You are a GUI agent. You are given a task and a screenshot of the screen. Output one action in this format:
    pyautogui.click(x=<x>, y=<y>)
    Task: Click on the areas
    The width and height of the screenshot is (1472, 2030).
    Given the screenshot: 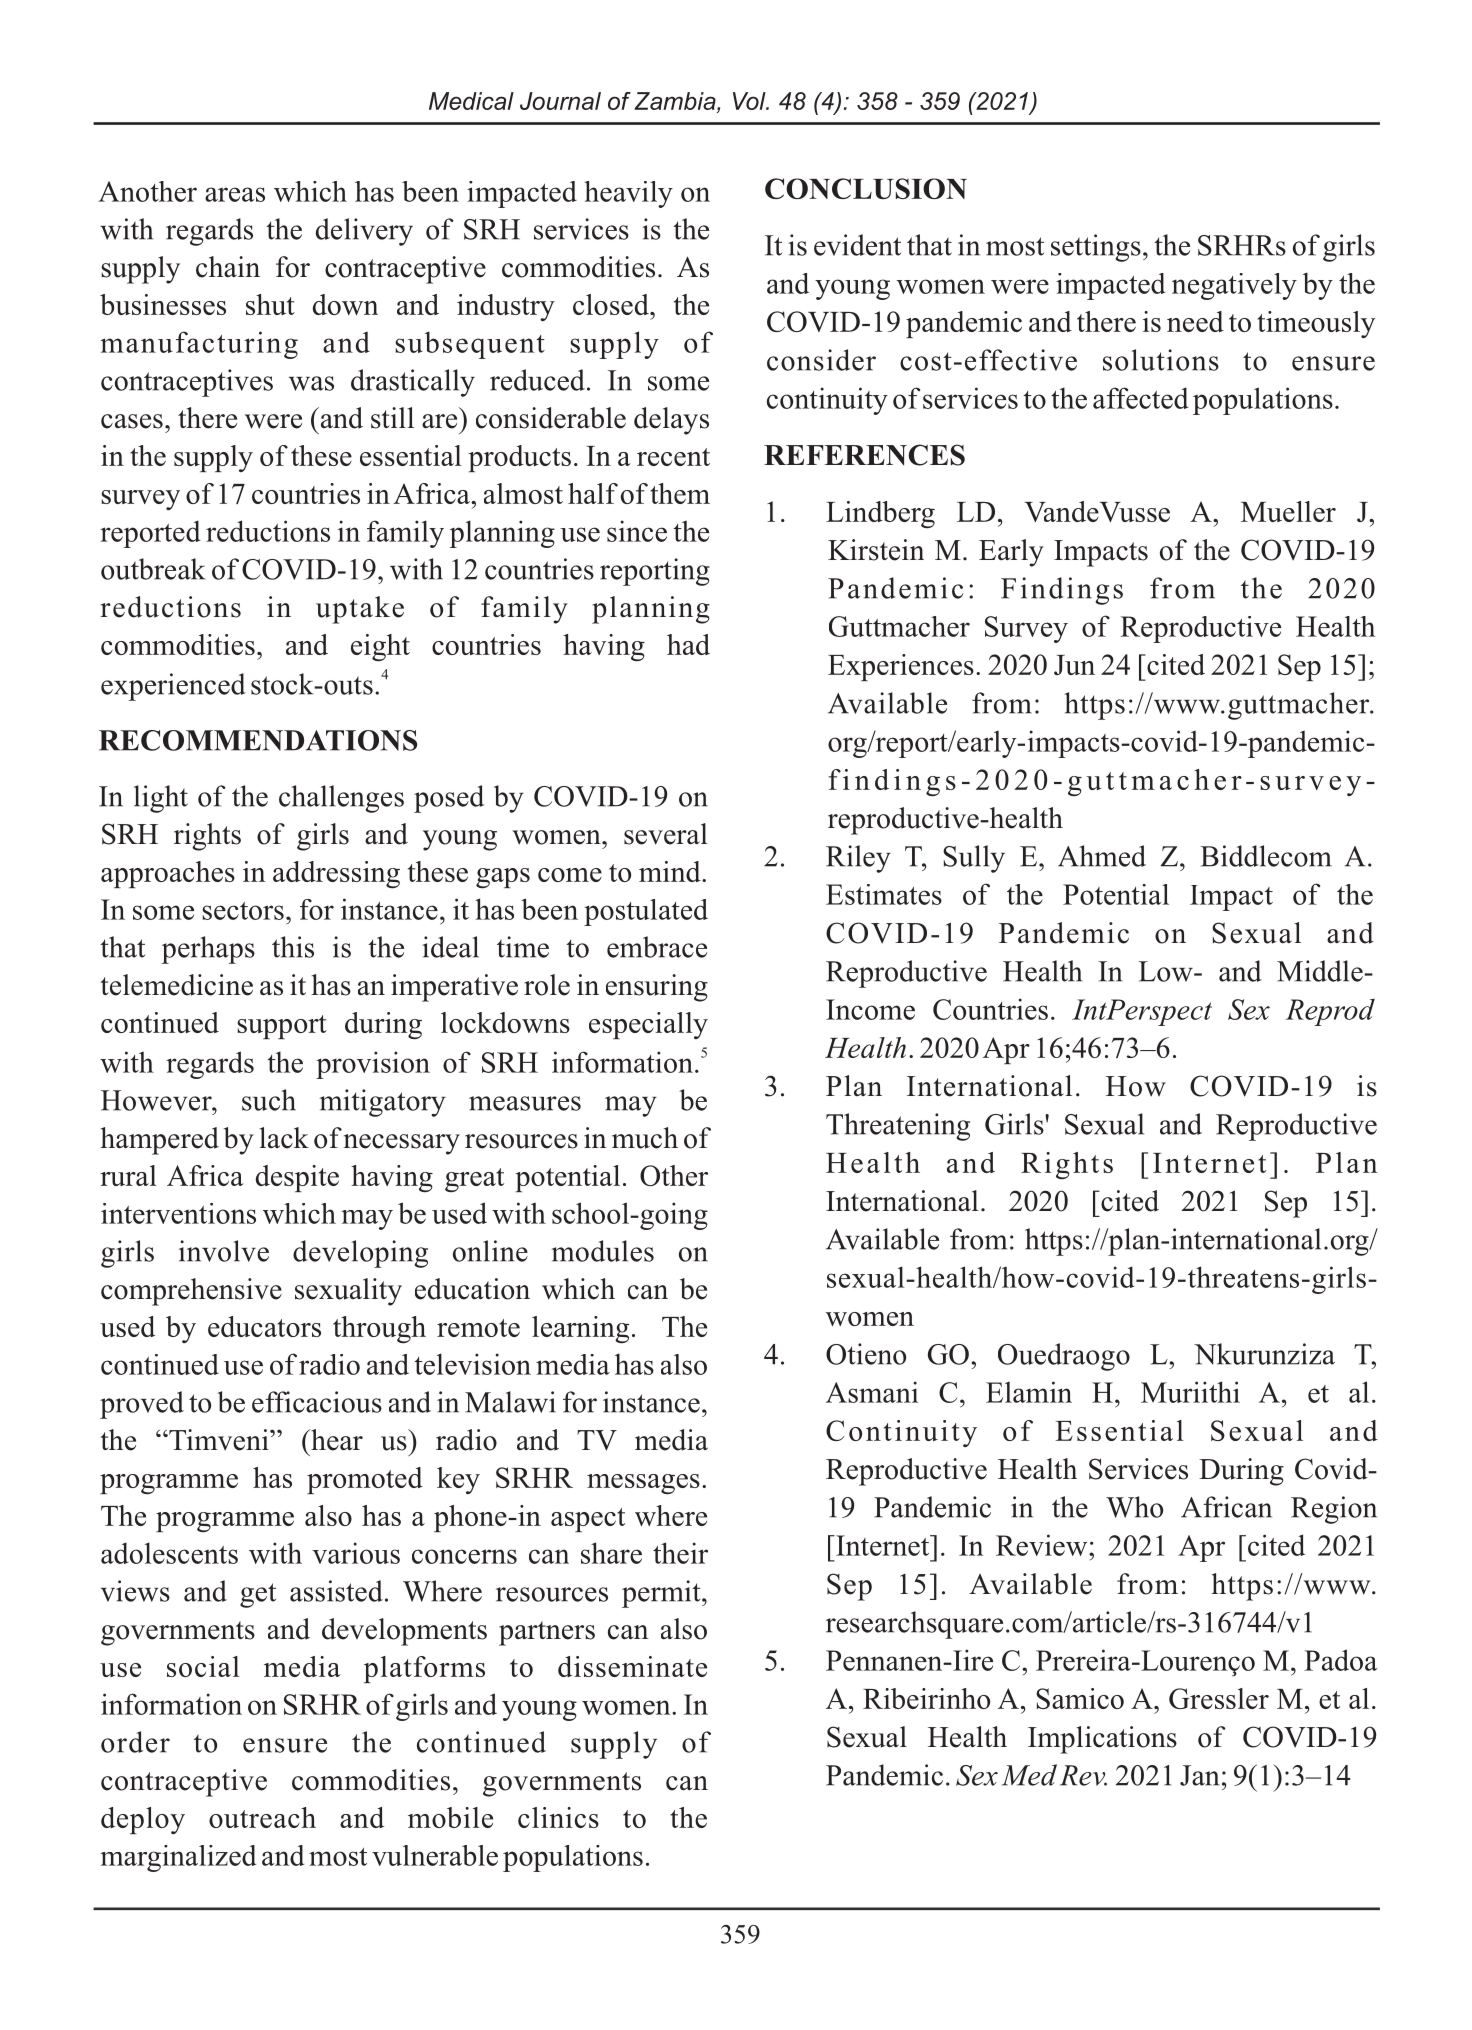 What is the action you would take?
    pyautogui.click(x=235, y=194)
